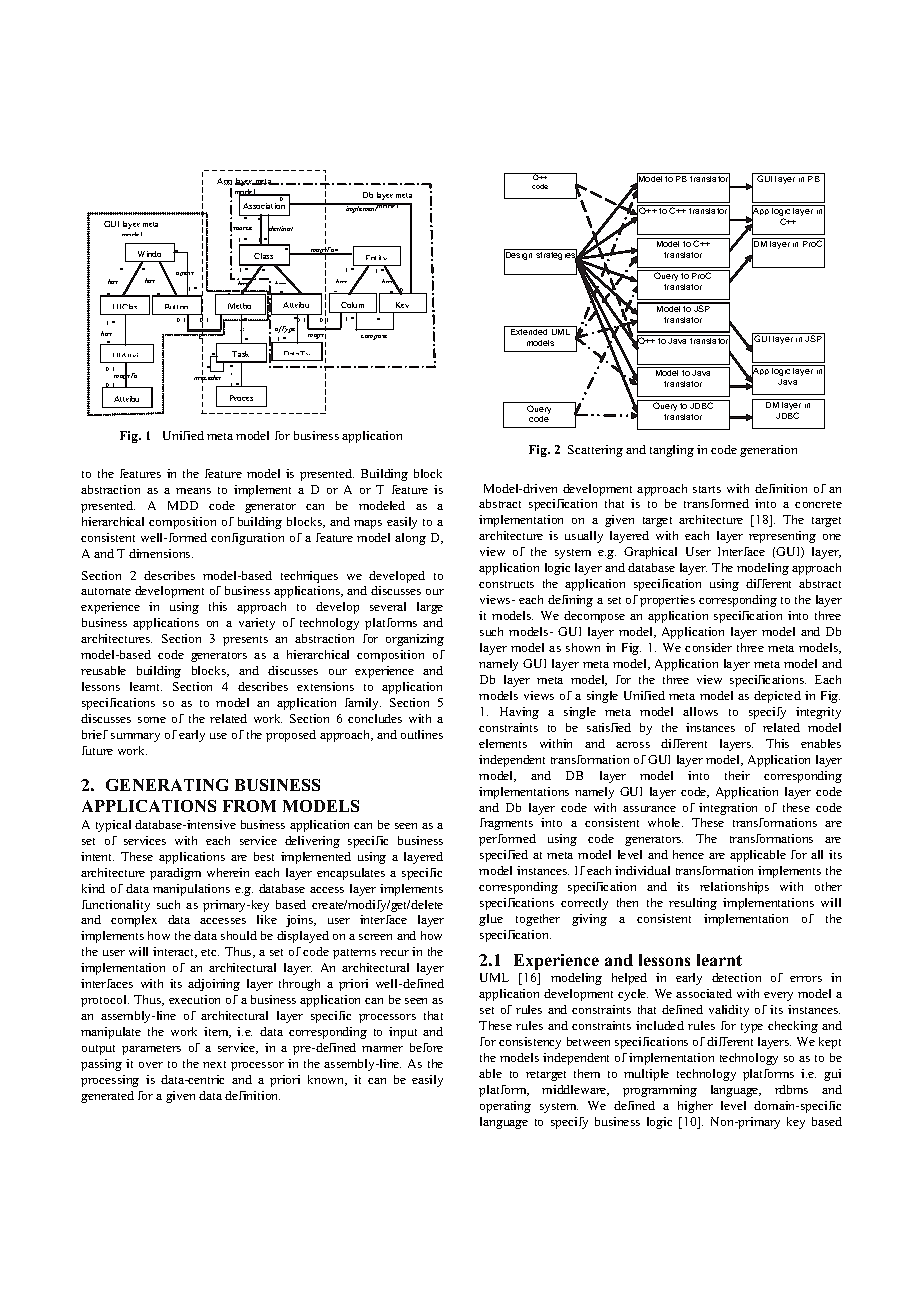 This image has width=924, height=1308. Describe the element at coordinates (529, 332) in the image. I see `Extended` at that location.
